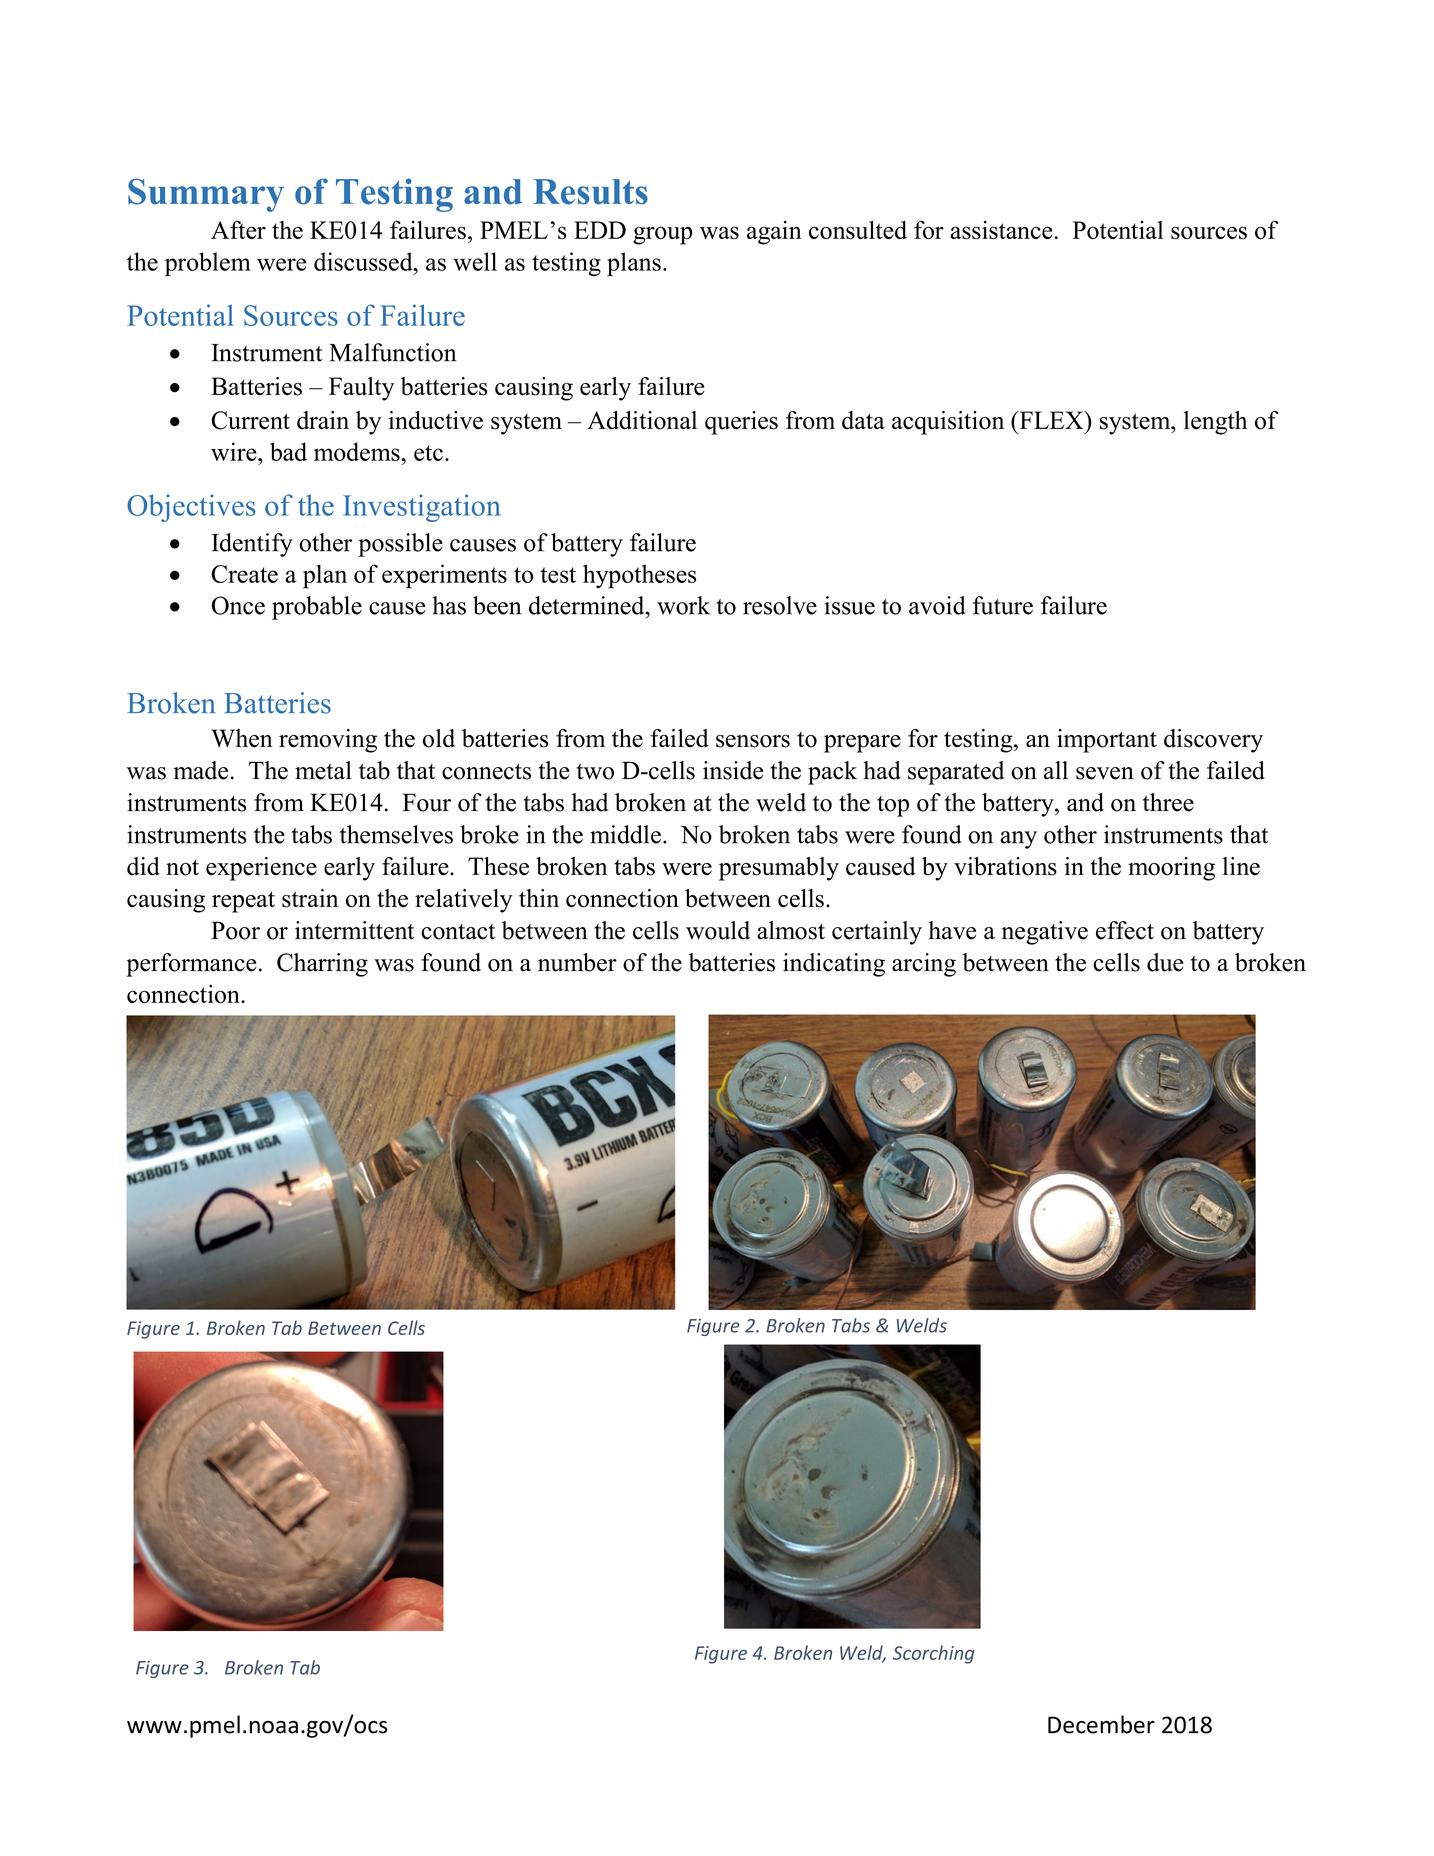  Describe the element at coordinates (662, 235) in the screenshot. I see `group` at that location.
